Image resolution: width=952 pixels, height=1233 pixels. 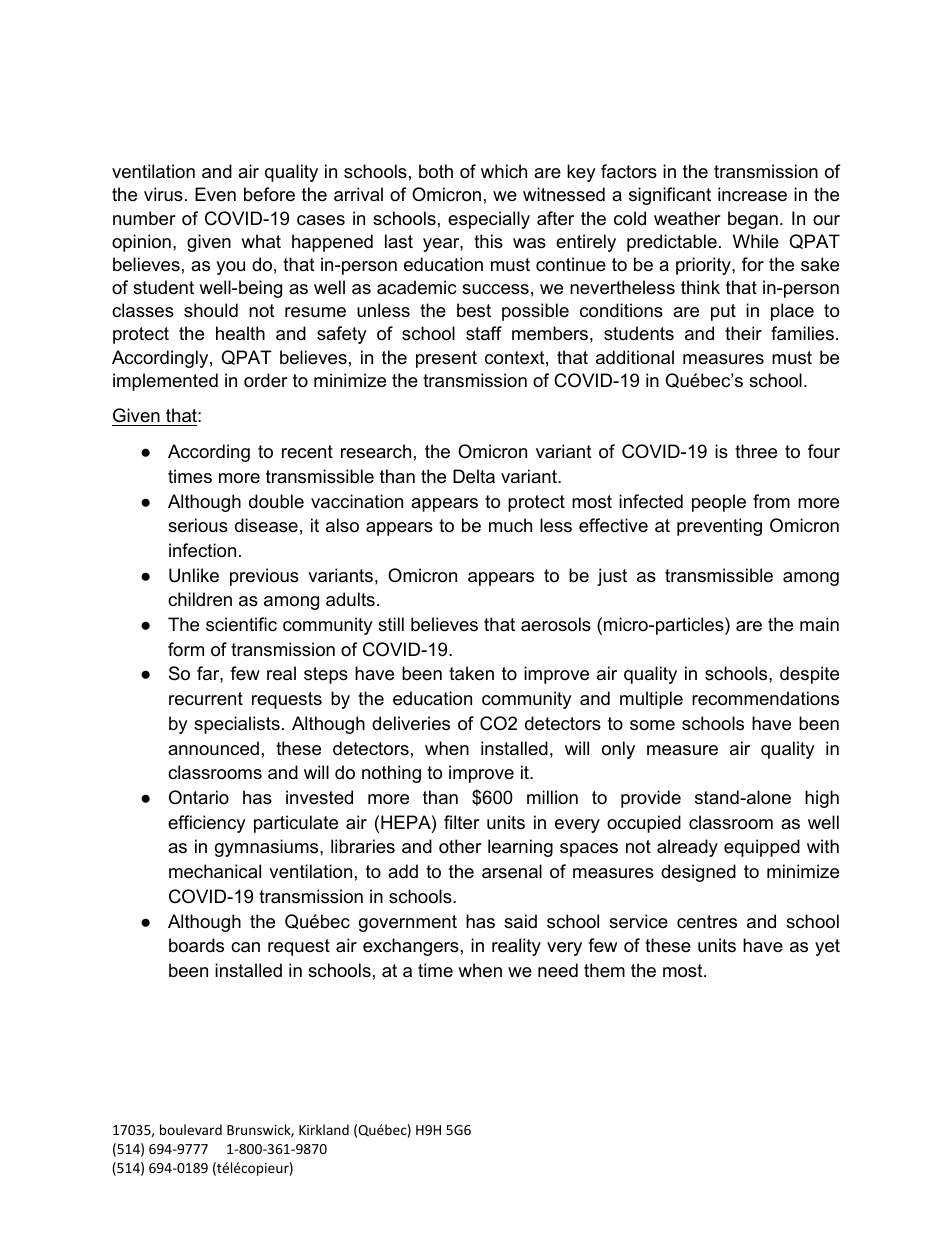 I want to click on especially, so click(x=489, y=220).
